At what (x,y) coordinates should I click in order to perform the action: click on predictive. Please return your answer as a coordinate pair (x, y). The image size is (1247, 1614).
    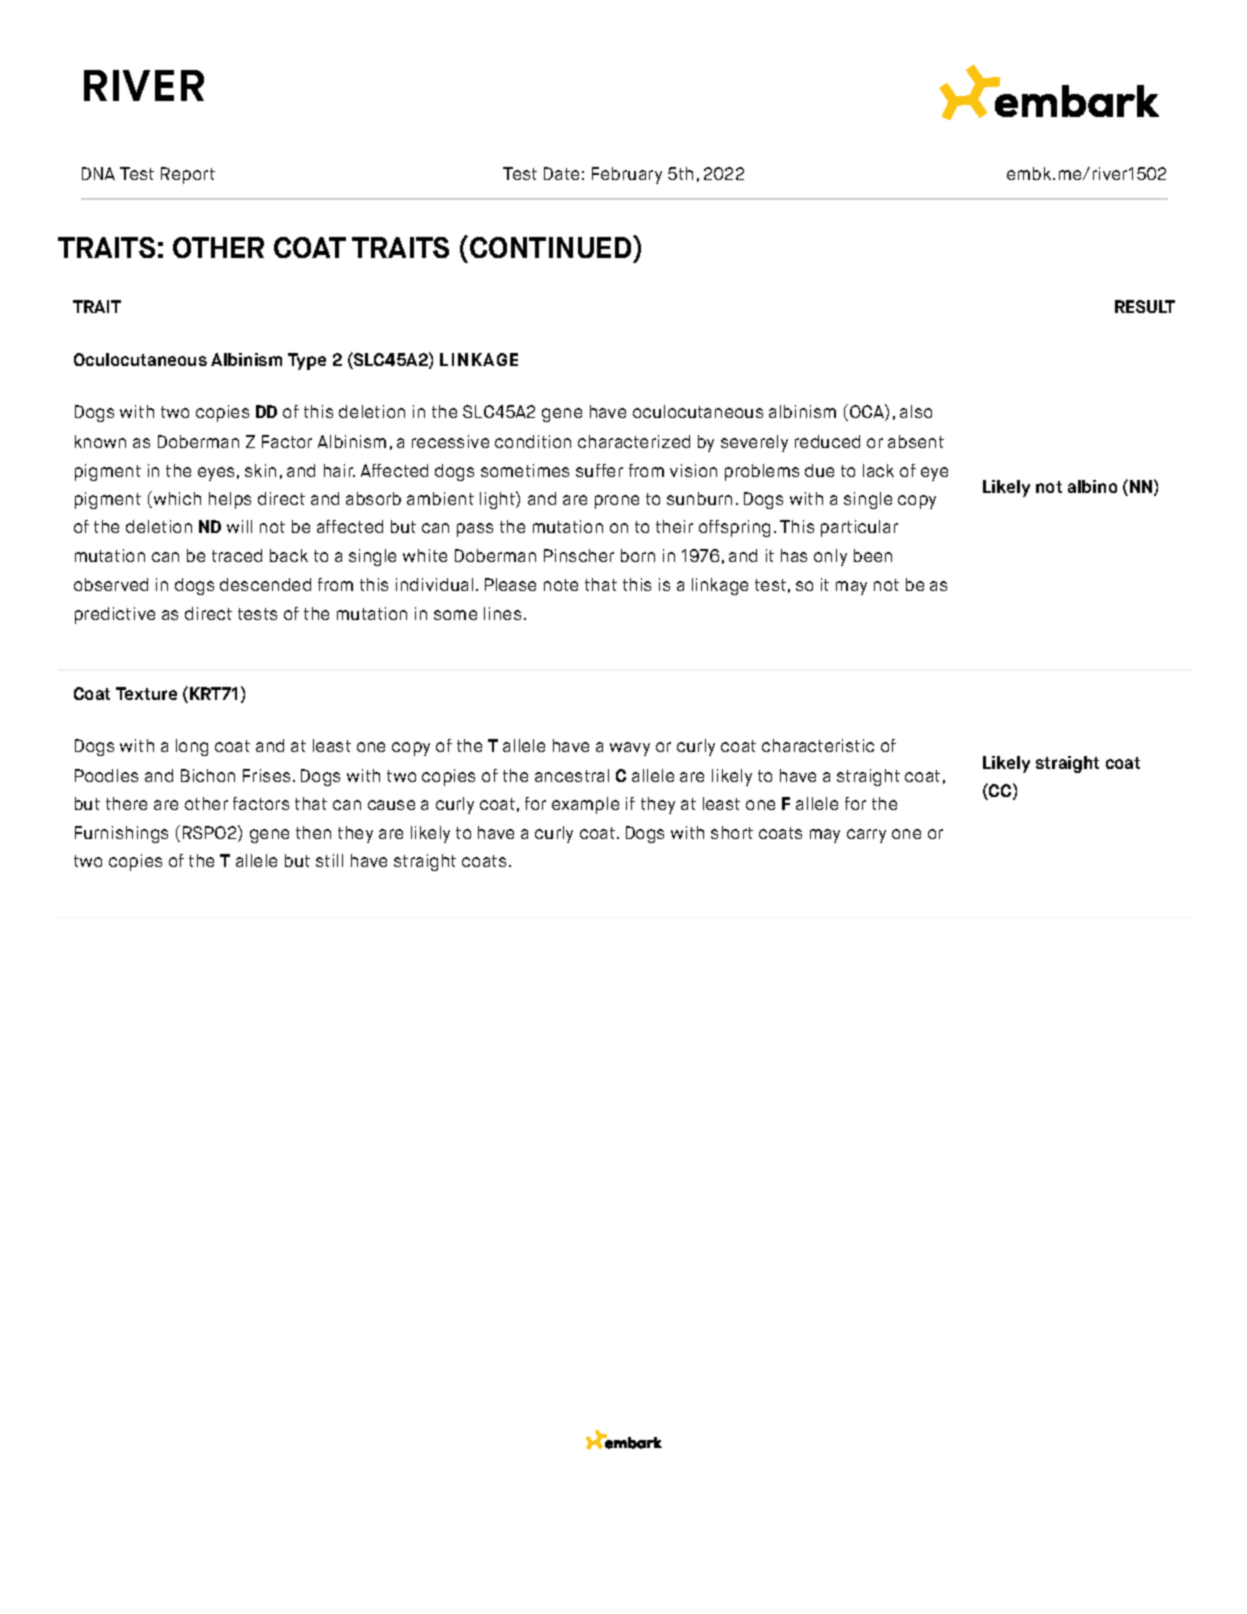
    Looking at the image, I should click on (115, 615).
